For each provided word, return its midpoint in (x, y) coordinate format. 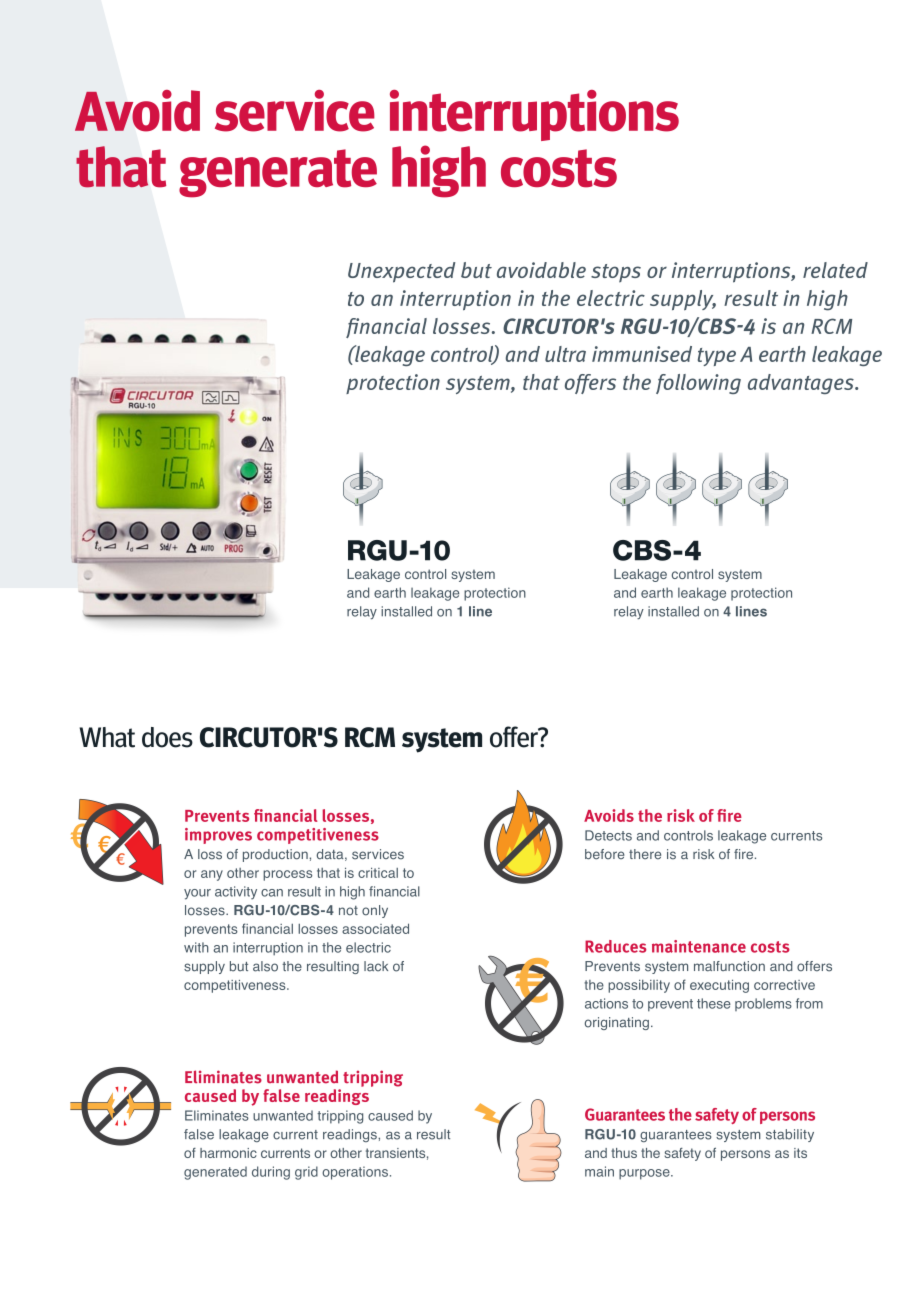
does (167, 737)
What (107, 737)
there (645, 854)
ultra (565, 354)
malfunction (729, 966)
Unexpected (401, 272)
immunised (642, 354)
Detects (608, 835)
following (698, 384)
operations (355, 1173)
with (196, 947)
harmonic (228, 1153)
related (835, 270)
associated (375, 928)
